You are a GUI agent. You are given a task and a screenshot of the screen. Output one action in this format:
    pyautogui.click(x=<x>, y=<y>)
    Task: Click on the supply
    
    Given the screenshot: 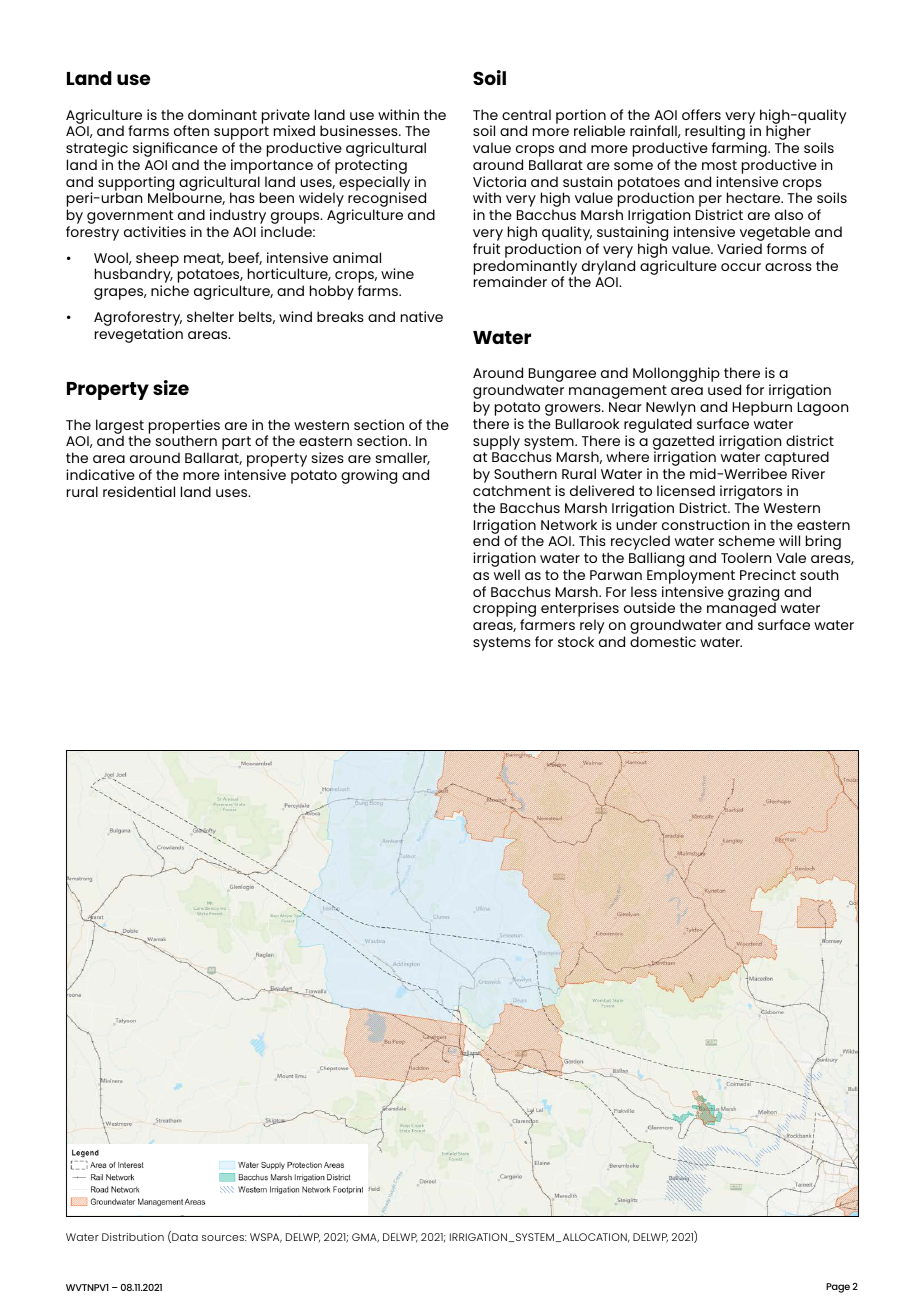 What is the action you would take?
    pyautogui.click(x=496, y=442)
